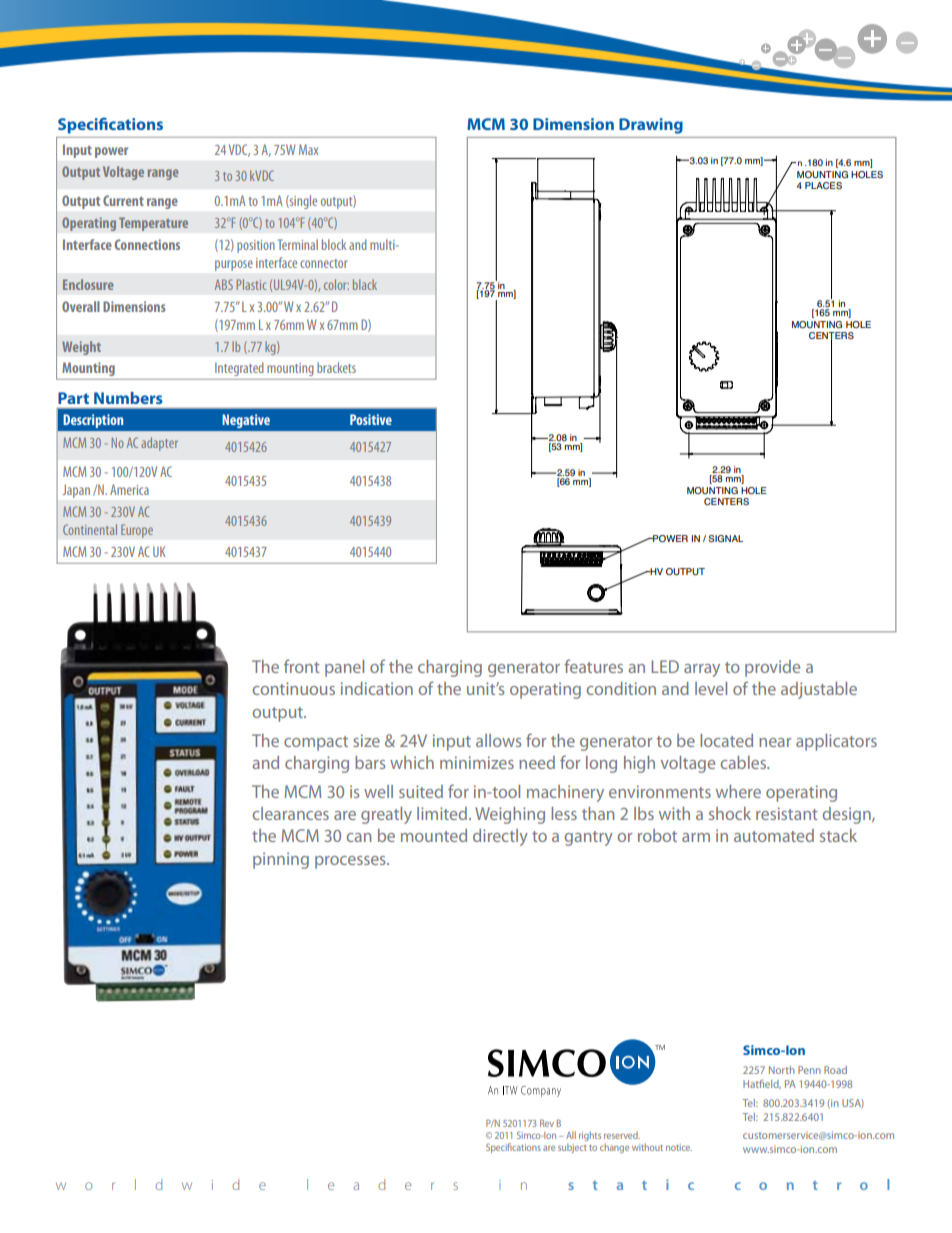  Describe the element at coordinates (442, 813) in the screenshot. I see `limited` at that location.
